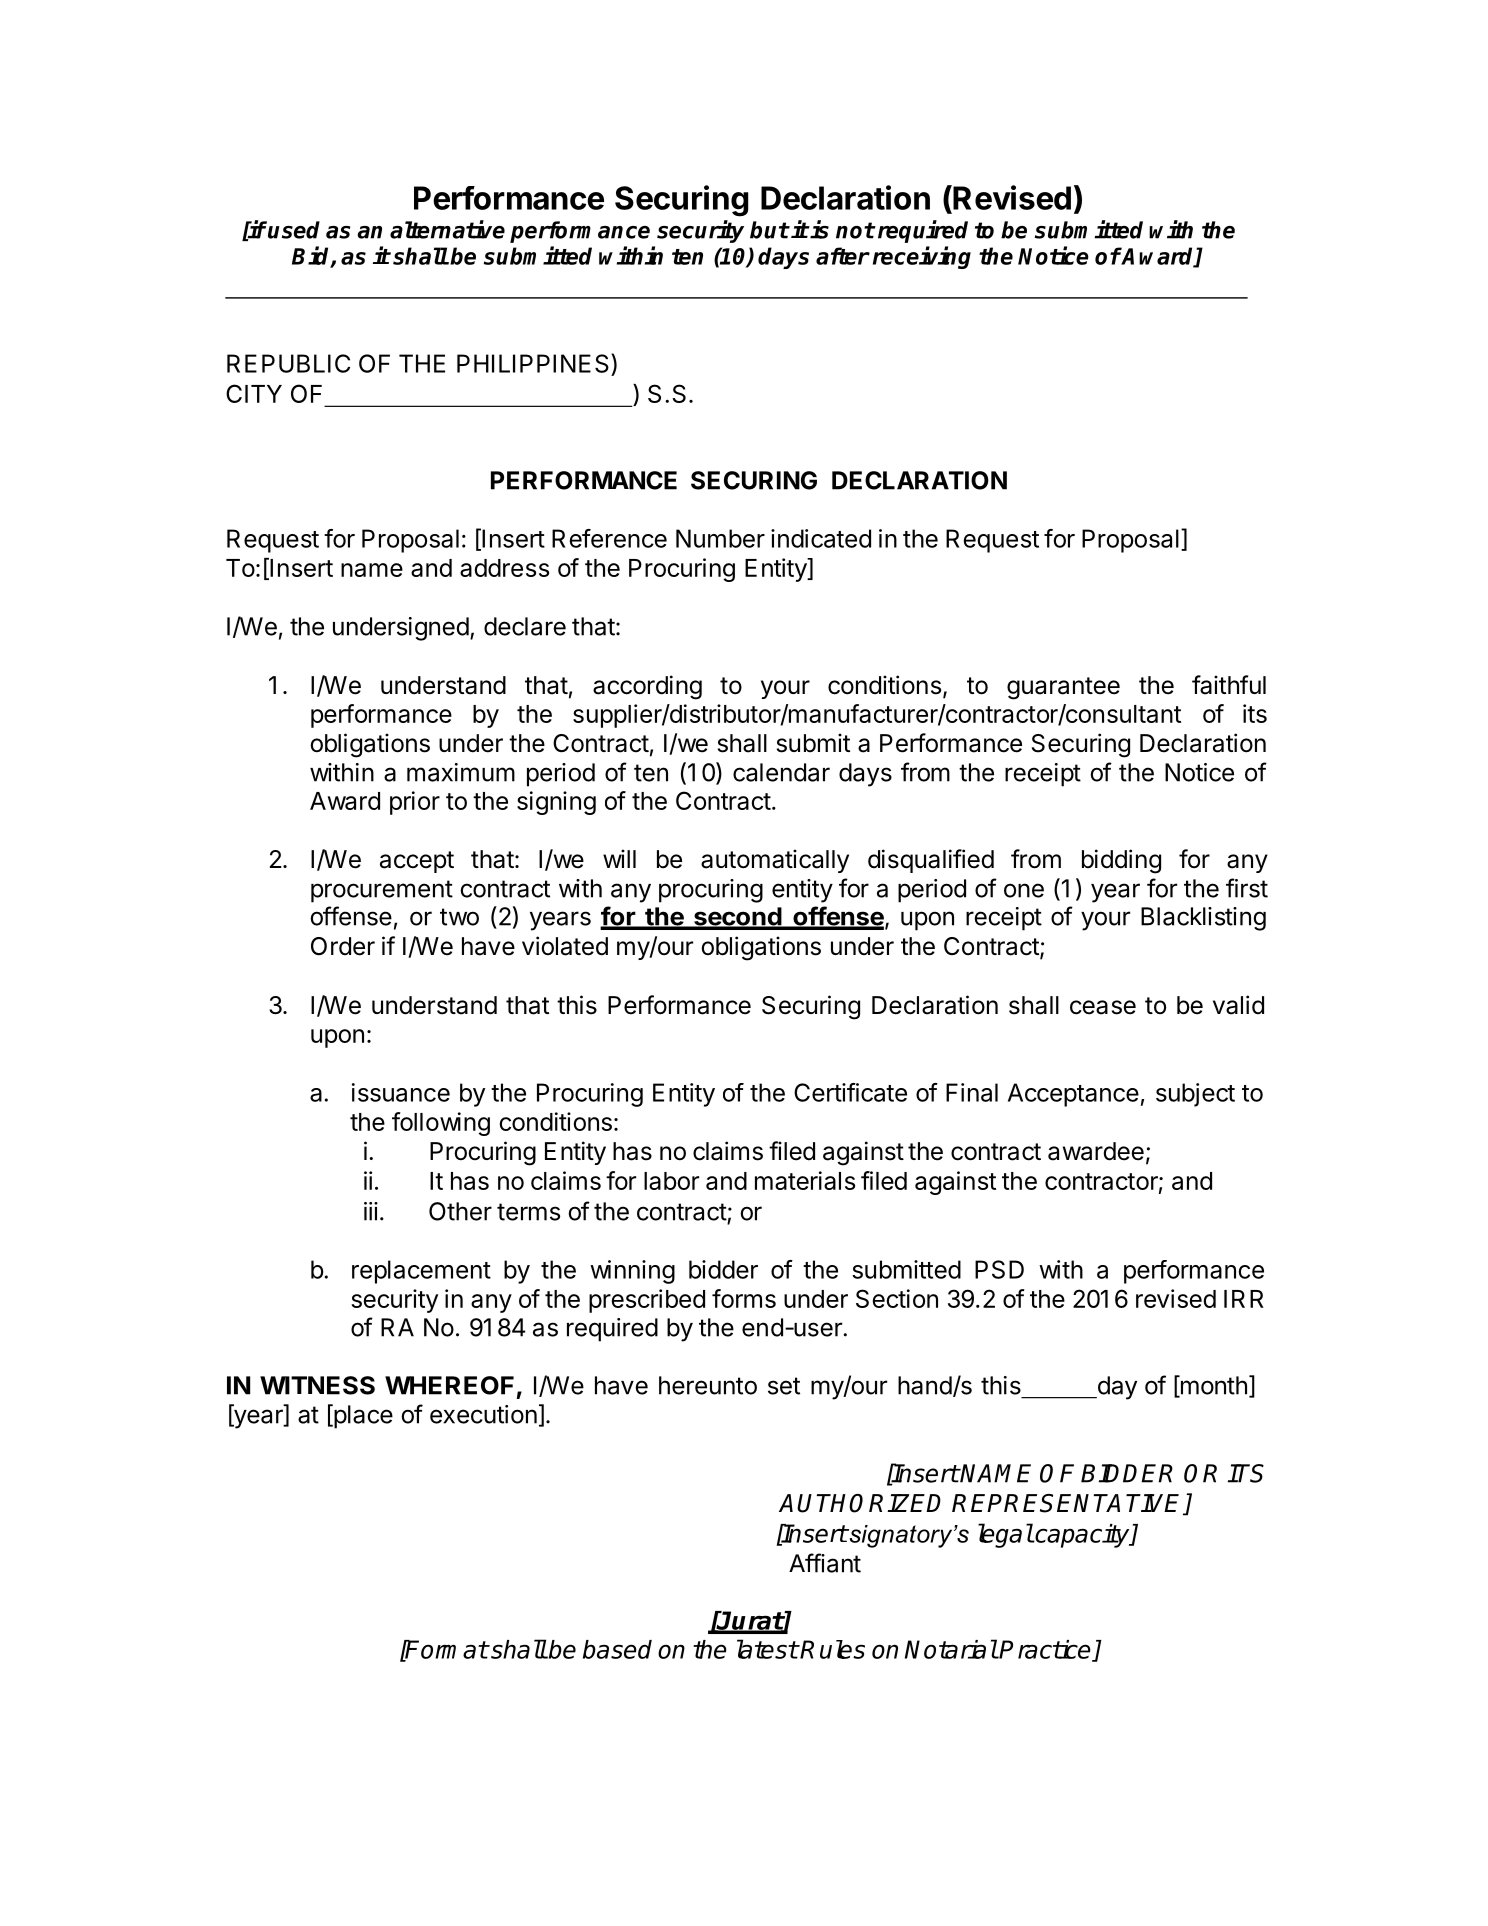 This screenshot has height=1926, width=1488. I want to click on alternative, so click(447, 229).
